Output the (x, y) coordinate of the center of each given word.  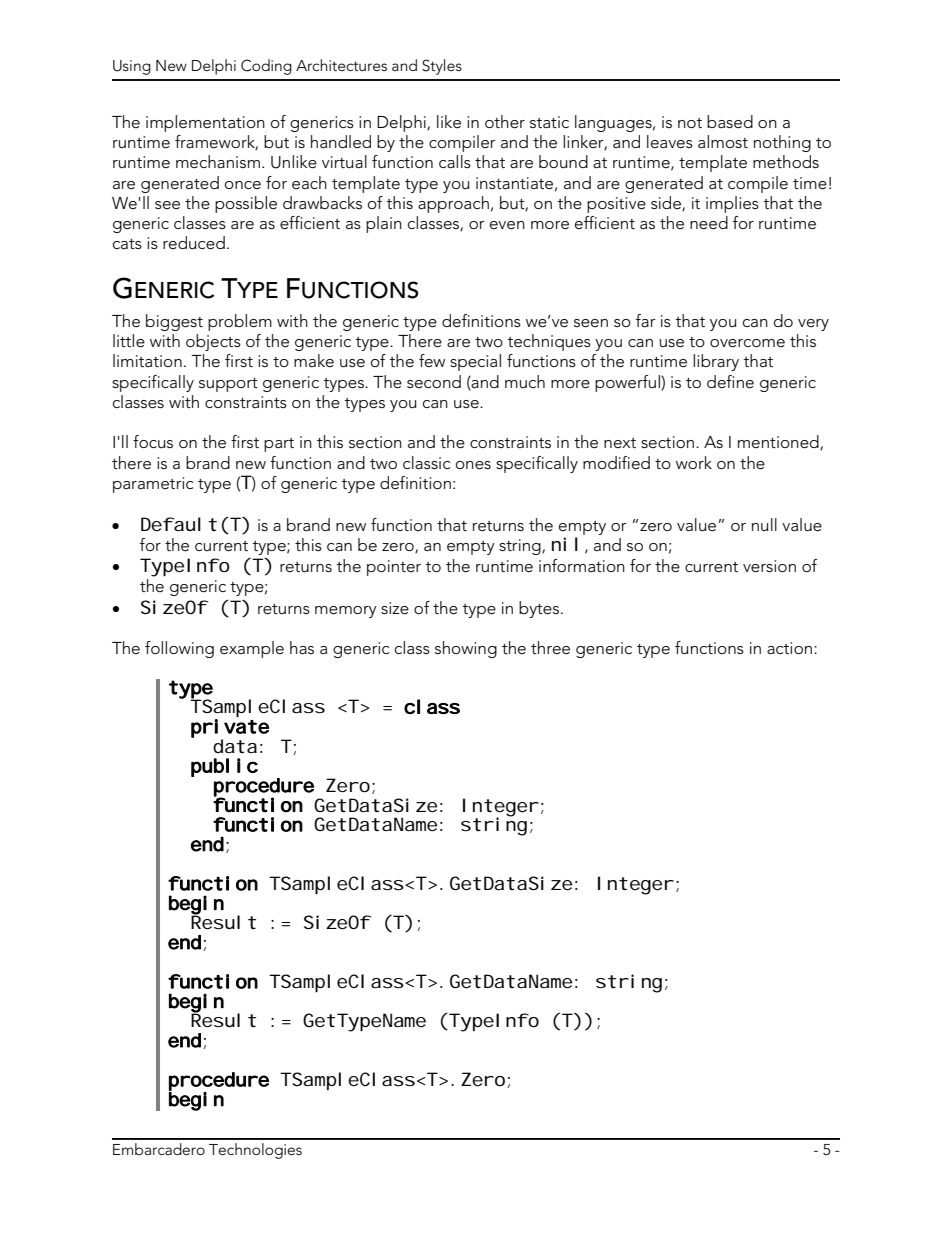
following (179, 649)
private (230, 729)
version (769, 566)
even (507, 225)
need (709, 223)
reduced (194, 243)
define (730, 381)
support (228, 385)
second (434, 381)
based (730, 121)
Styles (442, 67)
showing (466, 649)
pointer (394, 568)
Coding (266, 67)
